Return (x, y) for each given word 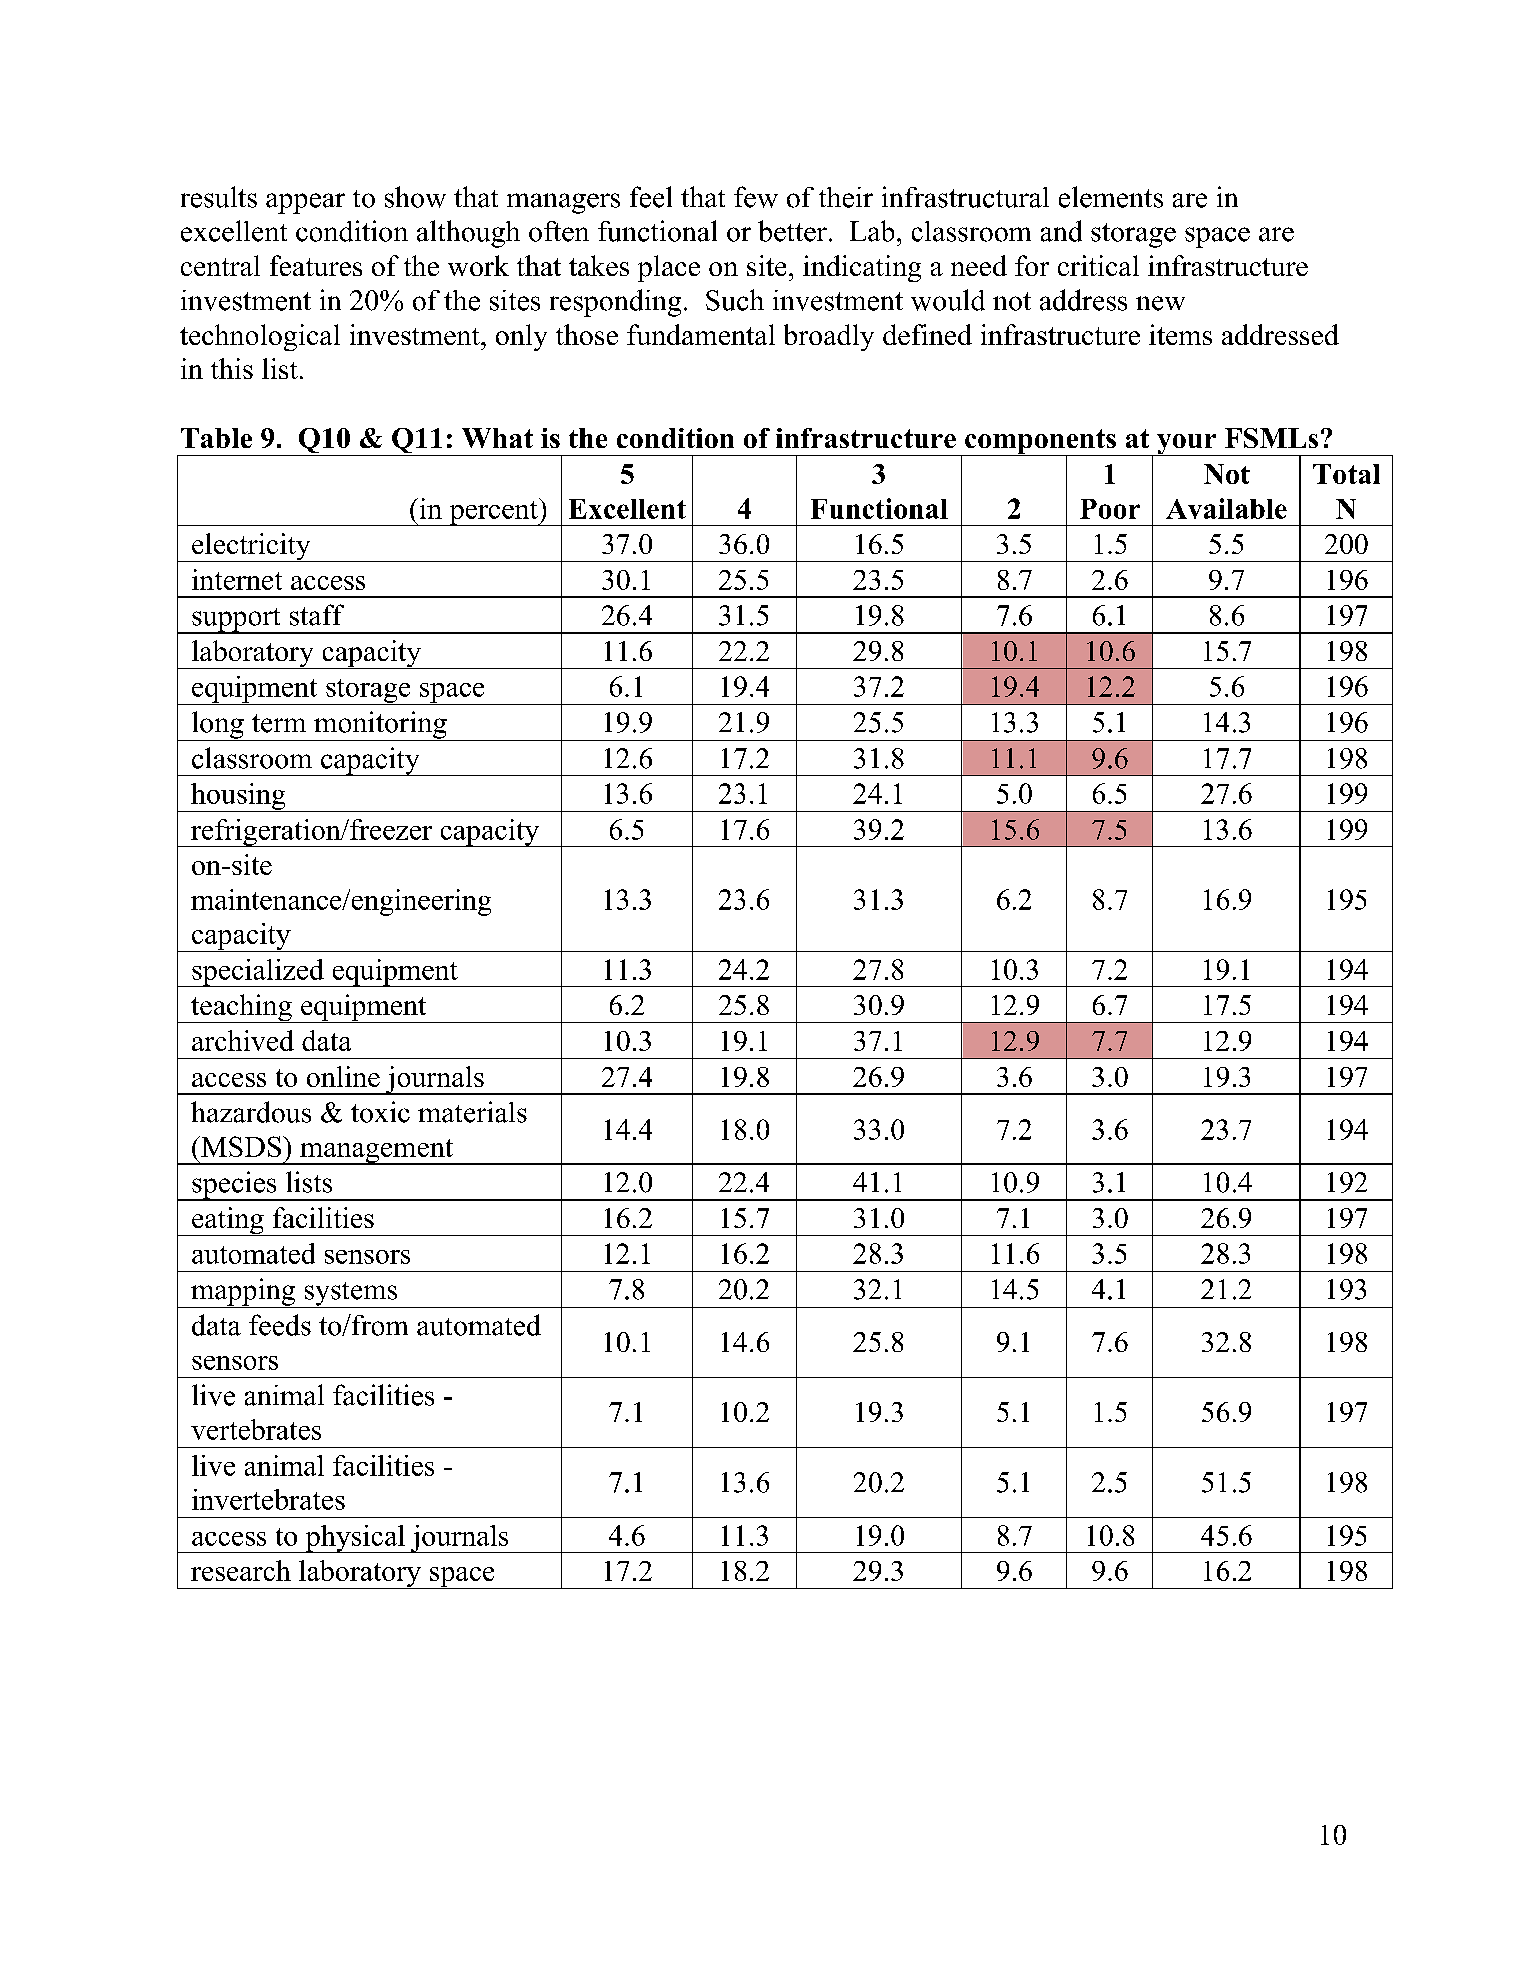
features (316, 265)
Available (1226, 508)
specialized (258, 973)
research (241, 1570)
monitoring (380, 726)
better (792, 231)
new (1160, 303)
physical (355, 1539)
